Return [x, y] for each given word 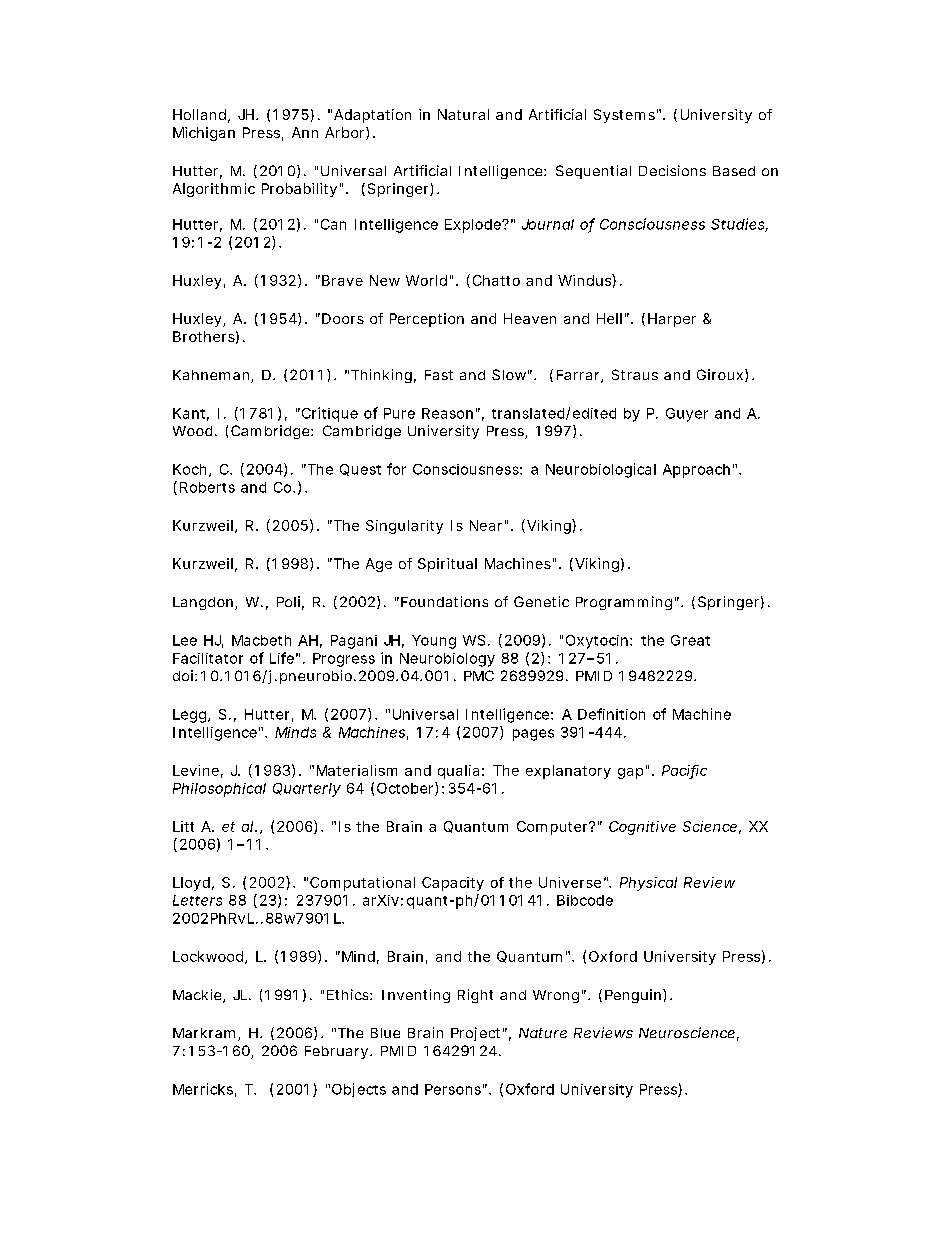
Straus [635, 374]
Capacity [453, 884]
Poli [288, 601]
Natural [463, 114]
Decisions [672, 170]
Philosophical [219, 790]
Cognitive [642, 828]
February [338, 1052]
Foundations [444, 601]
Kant [191, 414]
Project [477, 1034]
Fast [439, 375]
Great [690, 640]
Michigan [204, 134]
